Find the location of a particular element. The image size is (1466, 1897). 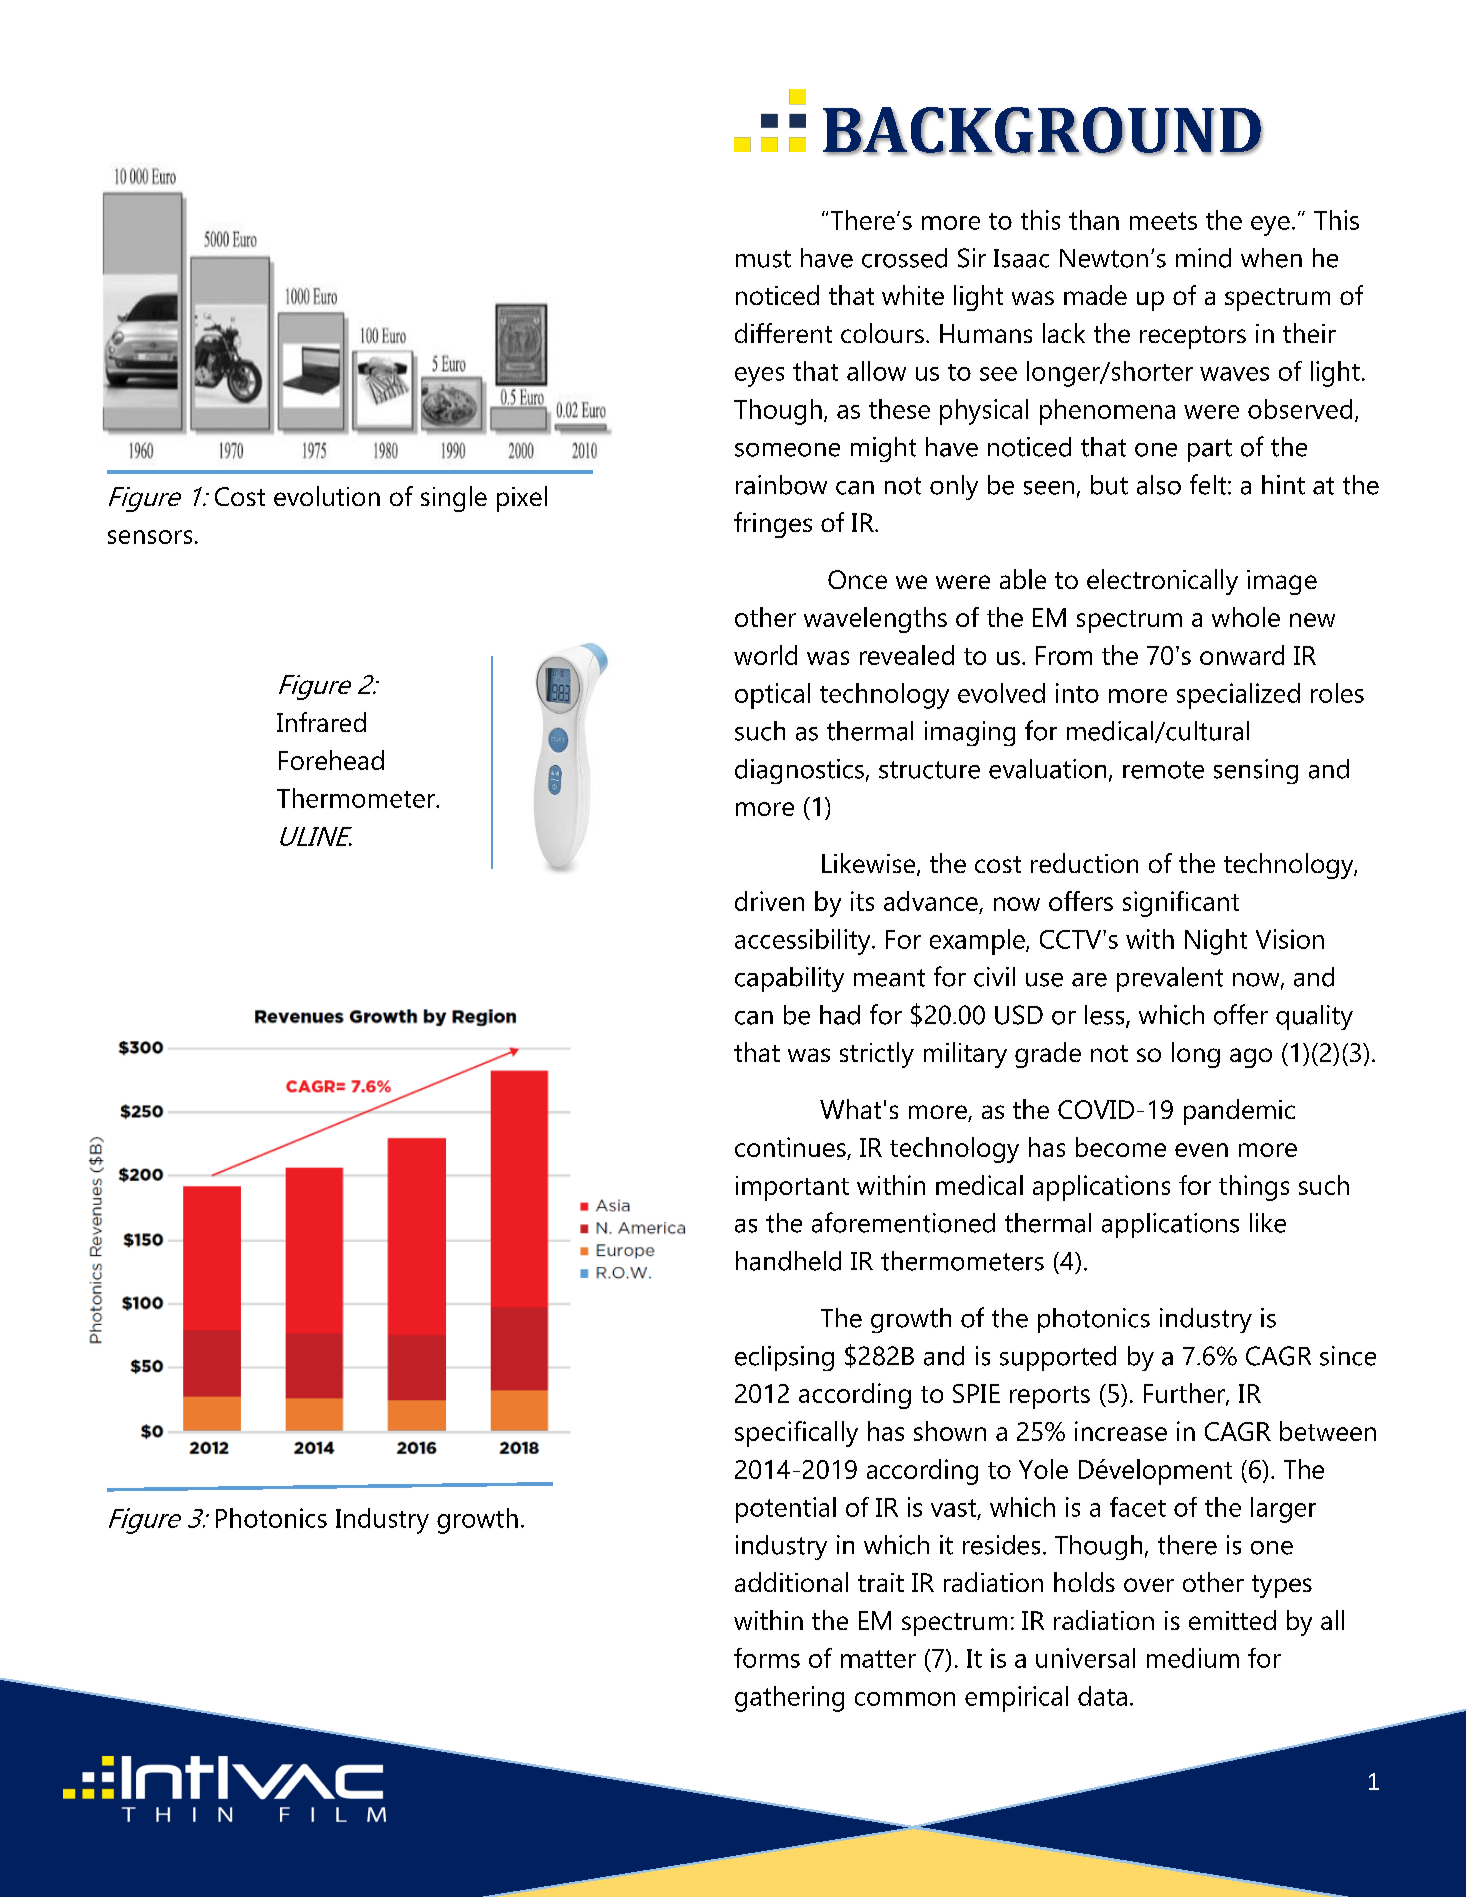

Forehead is located at coordinates (331, 760).
